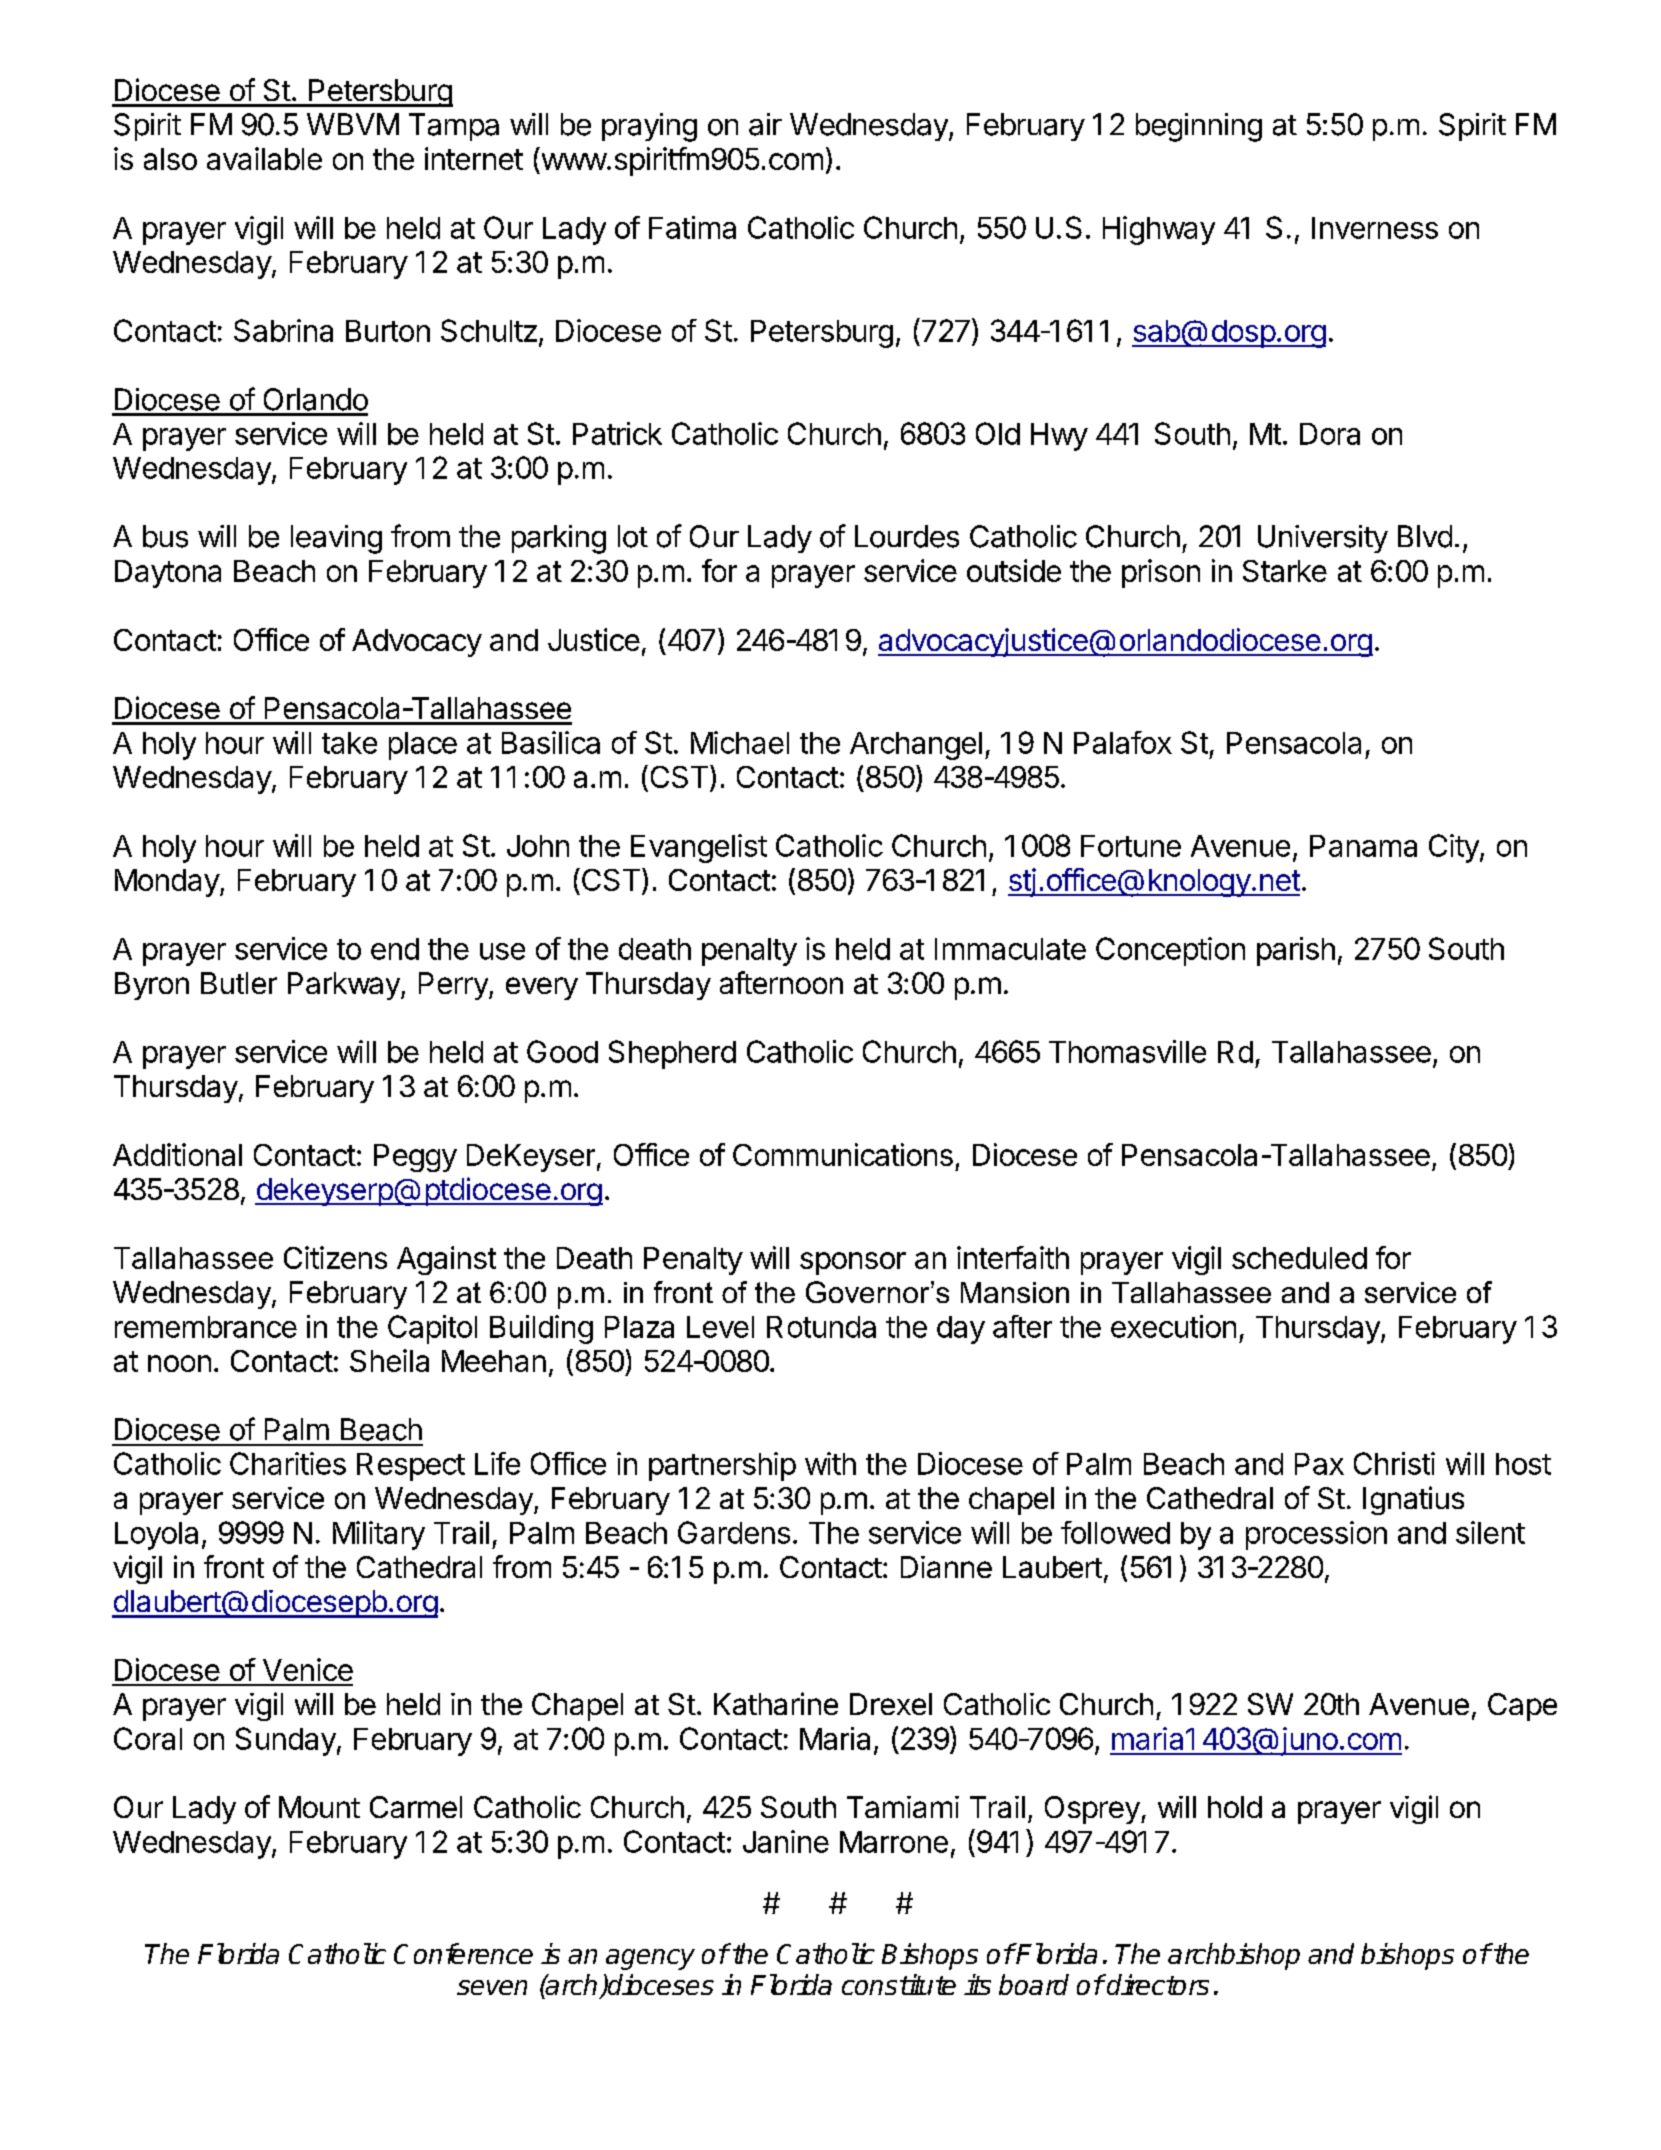  I want to click on Inverness, so click(1375, 228).
